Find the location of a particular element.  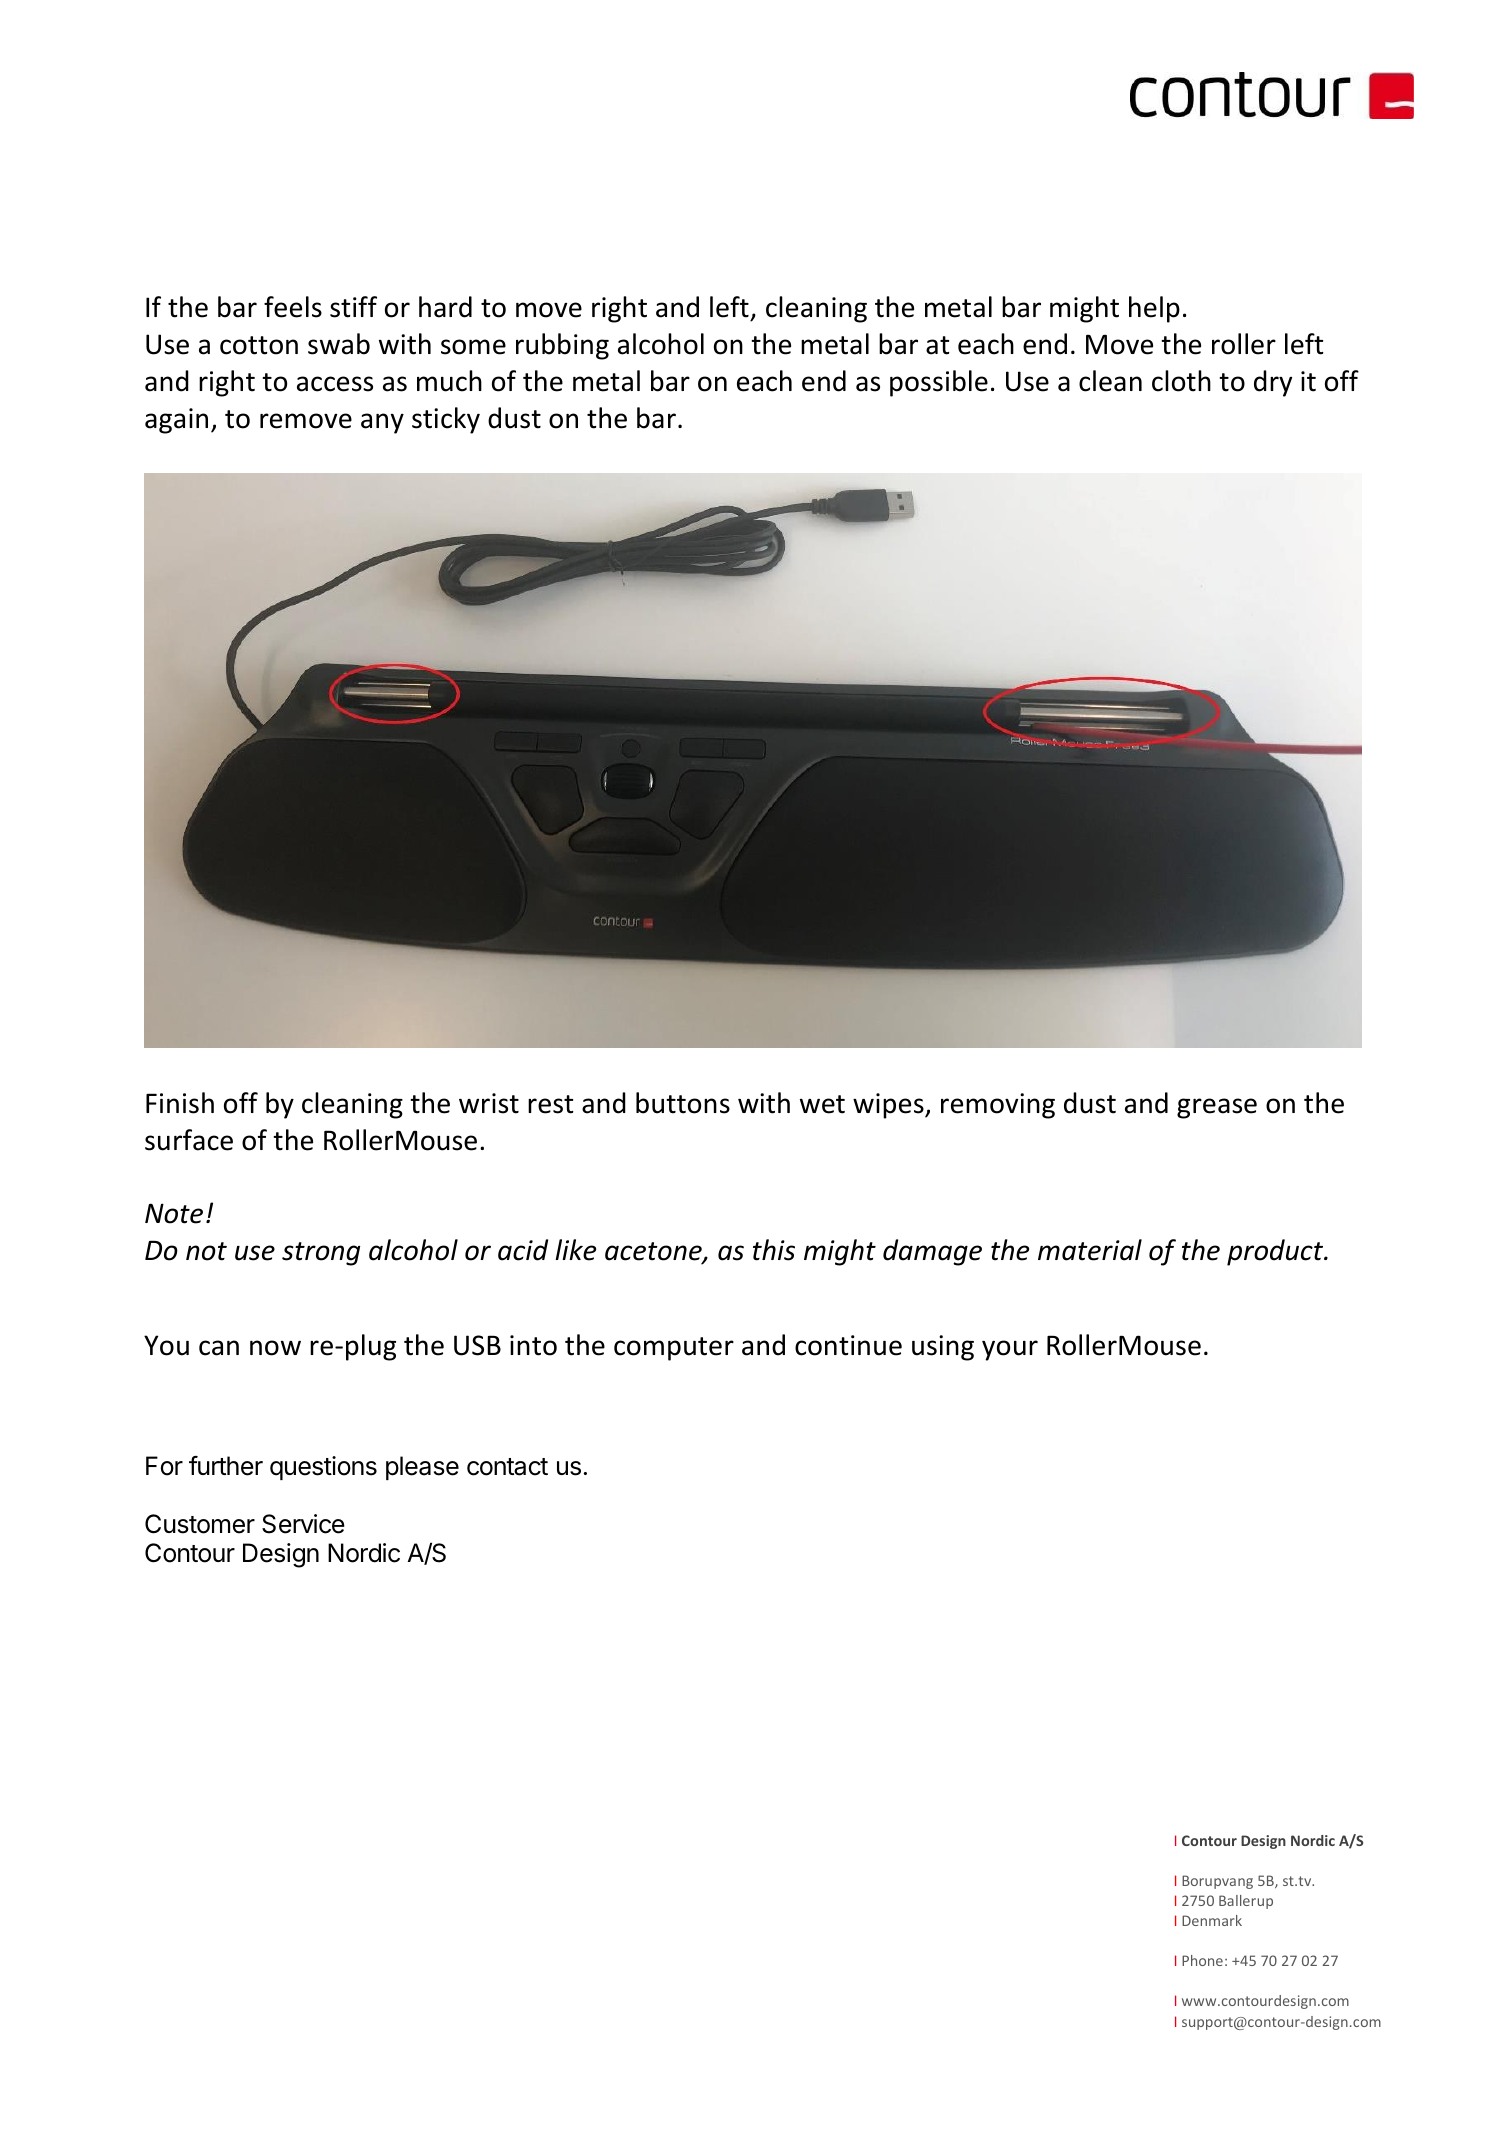

Phone is located at coordinates (1202, 1960).
